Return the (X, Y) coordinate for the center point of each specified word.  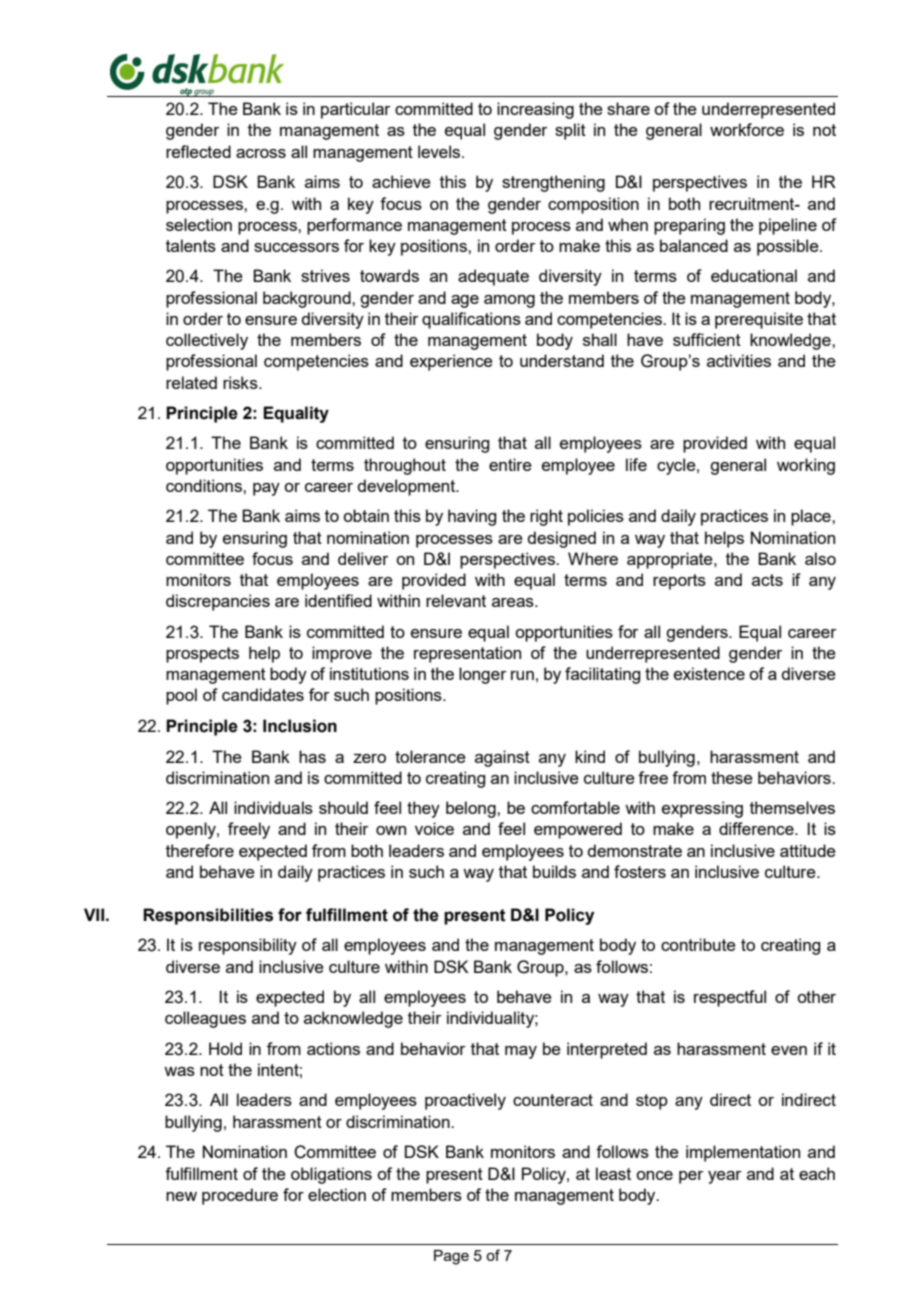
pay (266, 489)
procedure (240, 1196)
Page (451, 1257)
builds (554, 871)
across (261, 153)
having (472, 517)
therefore (200, 850)
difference (757, 828)
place (812, 517)
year (725, 1177)
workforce (747, 129)
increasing (535, 110)
